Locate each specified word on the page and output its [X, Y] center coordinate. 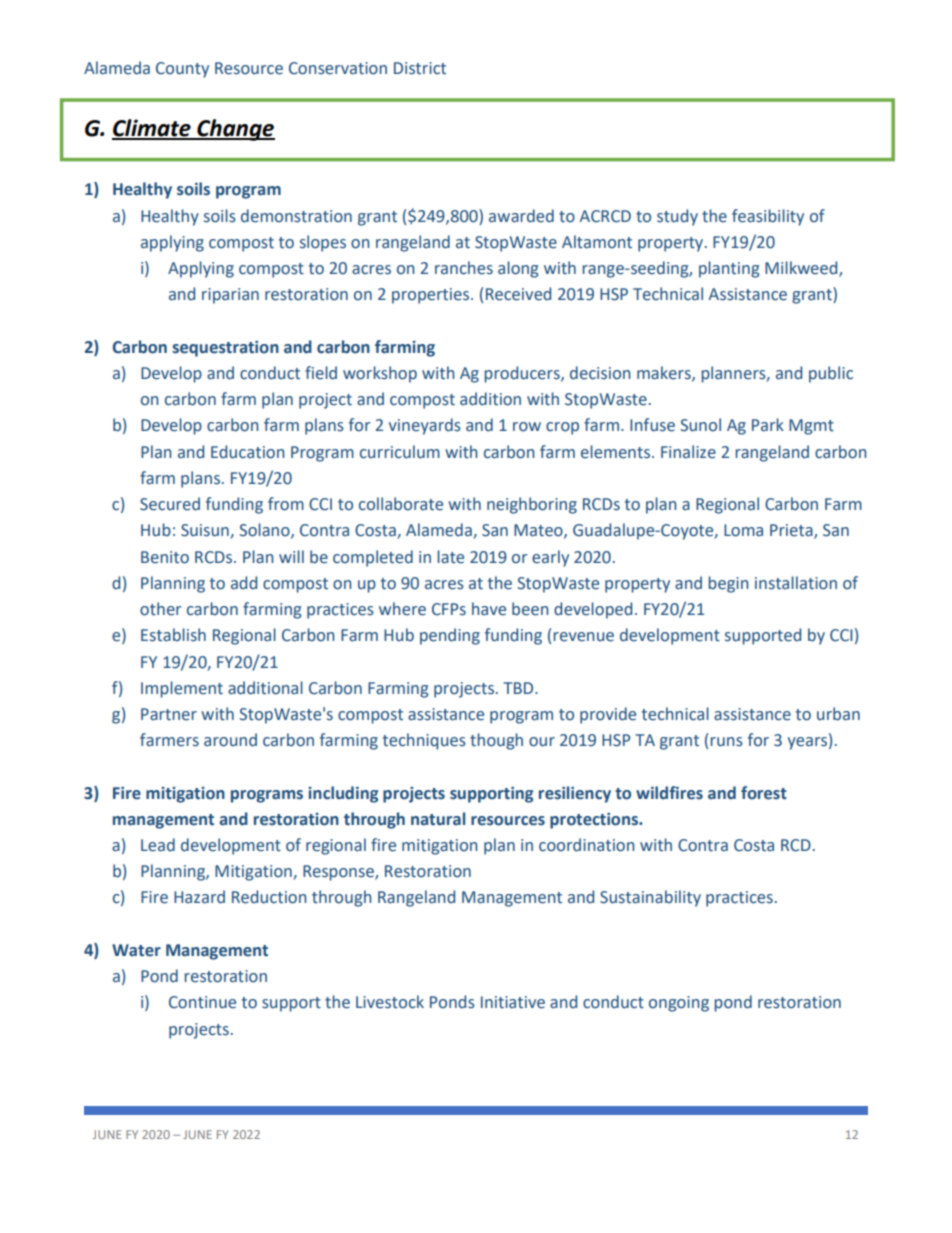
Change [235, 130]
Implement [182, 689]
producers [523, 374]
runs [726, 742]
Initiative [513, 1002]
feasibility [768, 217]
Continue [202, 1002]
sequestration [225, 349]
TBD [519, 688]
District [420, 68]
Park [768, 425]
